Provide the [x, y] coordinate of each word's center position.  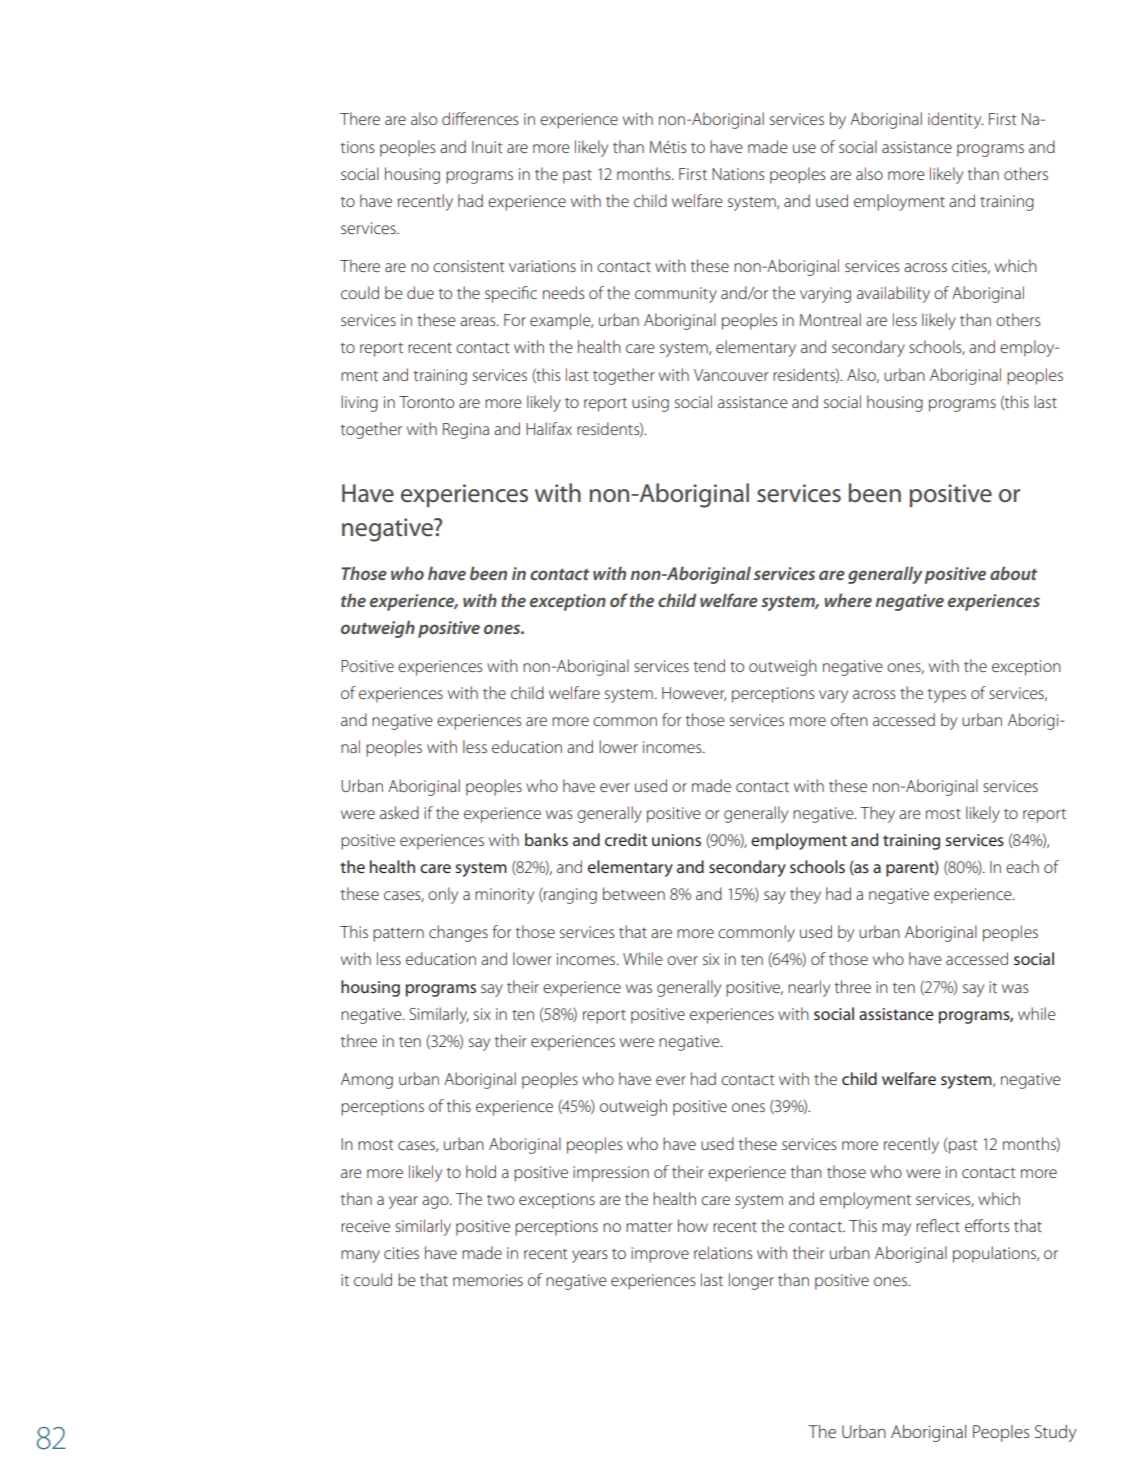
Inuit [487, 147]
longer [751, 1281]
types [947, 696]
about [1013, 573]
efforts [987, 1225]
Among [367, 1081]
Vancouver [731, 375]
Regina [466, 431]
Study [1056, 1433]
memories [488, 1280]
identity [955, 120]
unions [676, 840]
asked [399, 812]
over [682, 960]
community [676, 295]
